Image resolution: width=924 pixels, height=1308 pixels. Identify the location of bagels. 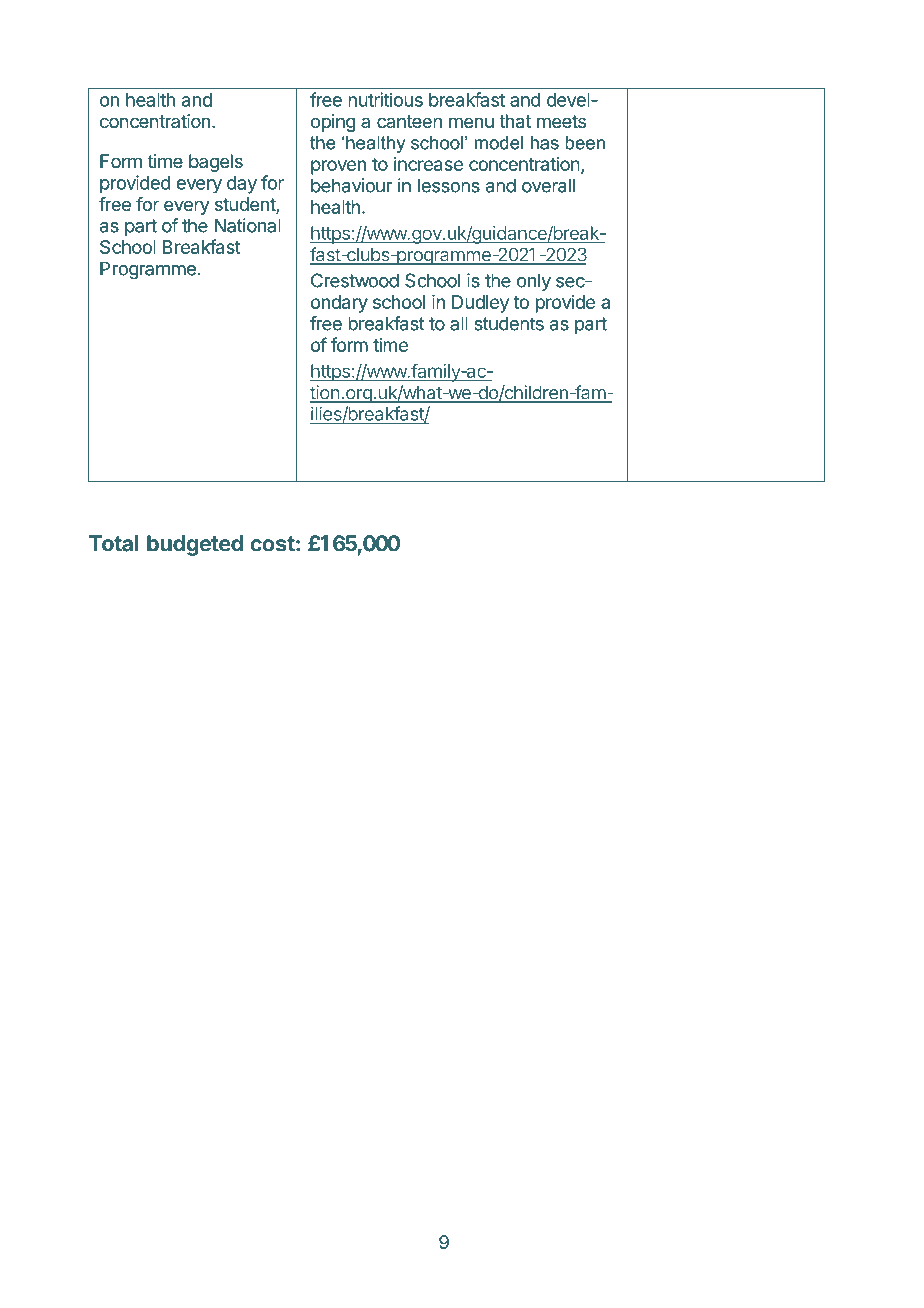
(216, 163).
